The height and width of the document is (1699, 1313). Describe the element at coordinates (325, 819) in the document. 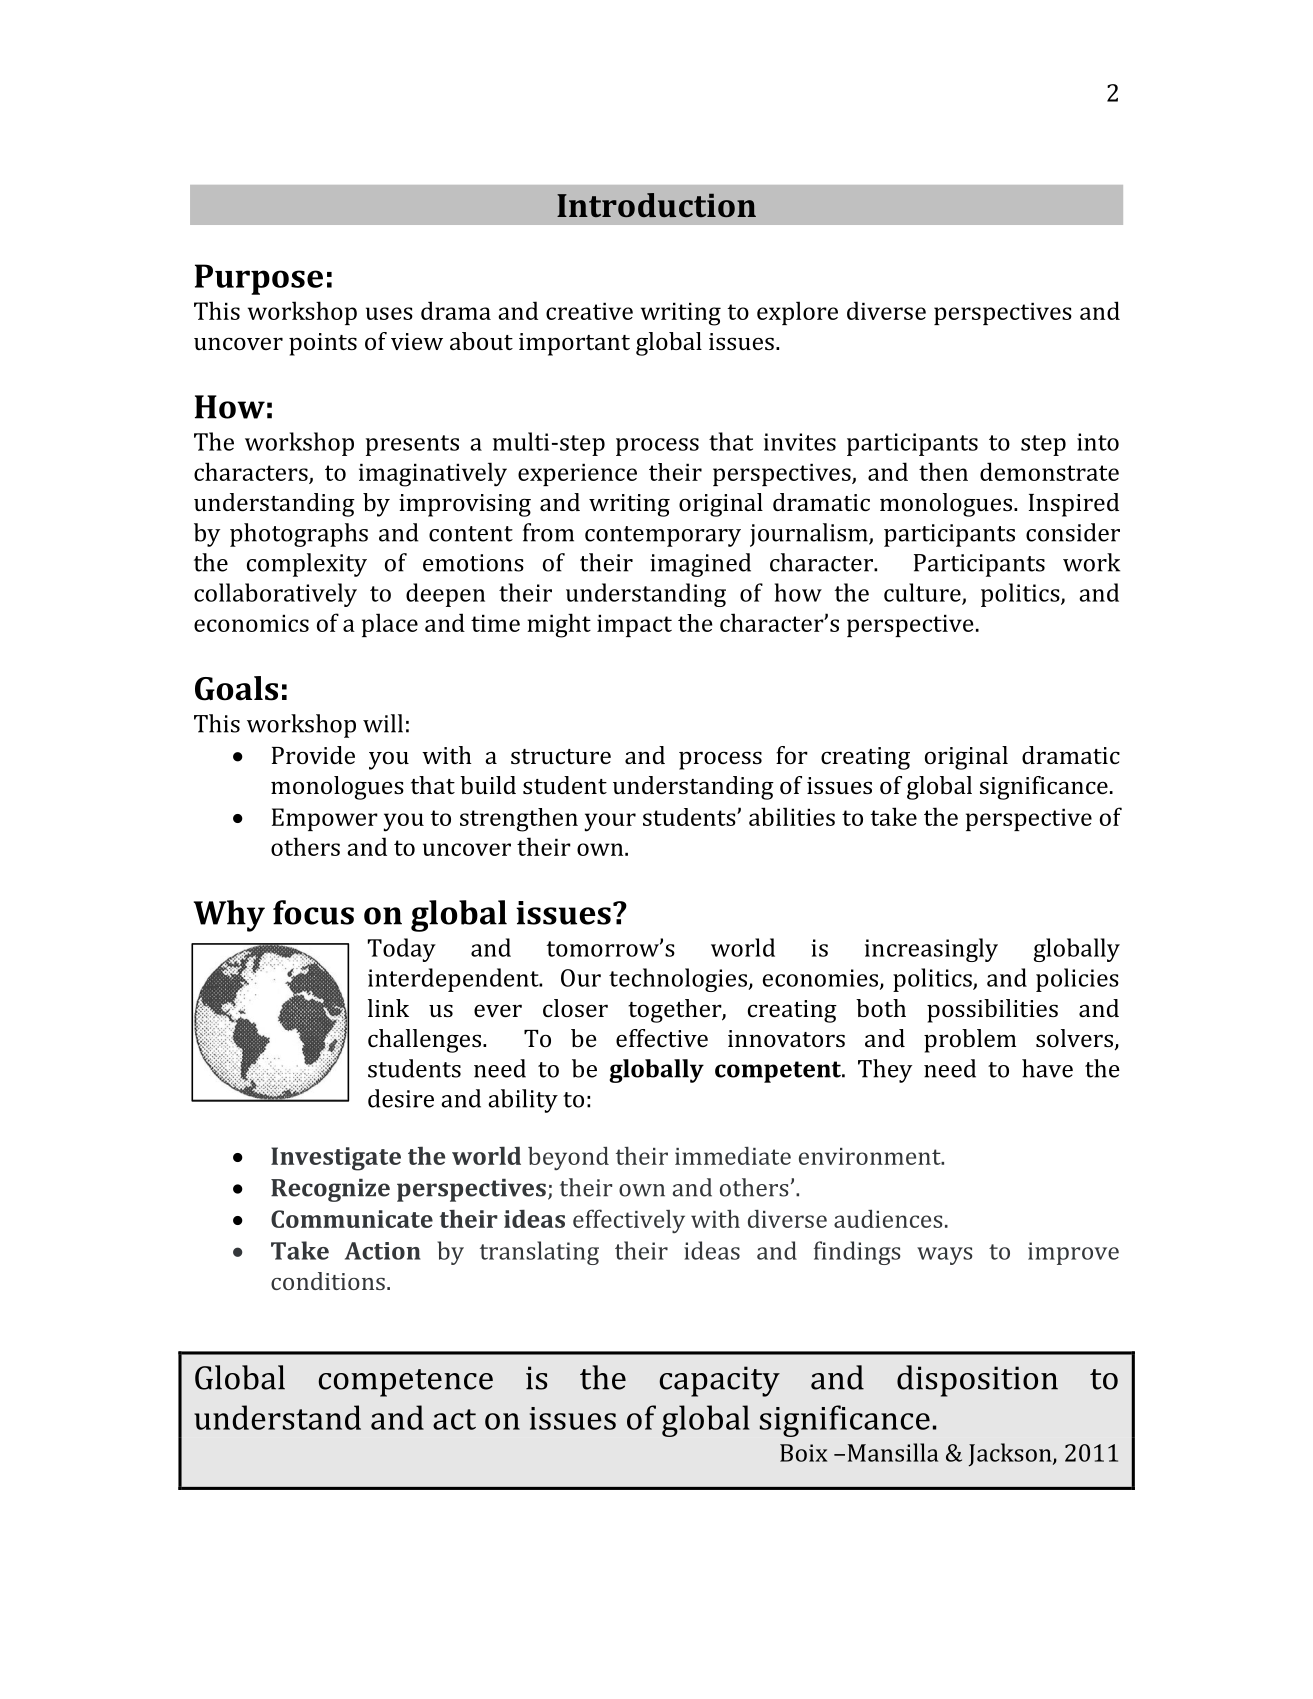

I see `Empower` at that location.
